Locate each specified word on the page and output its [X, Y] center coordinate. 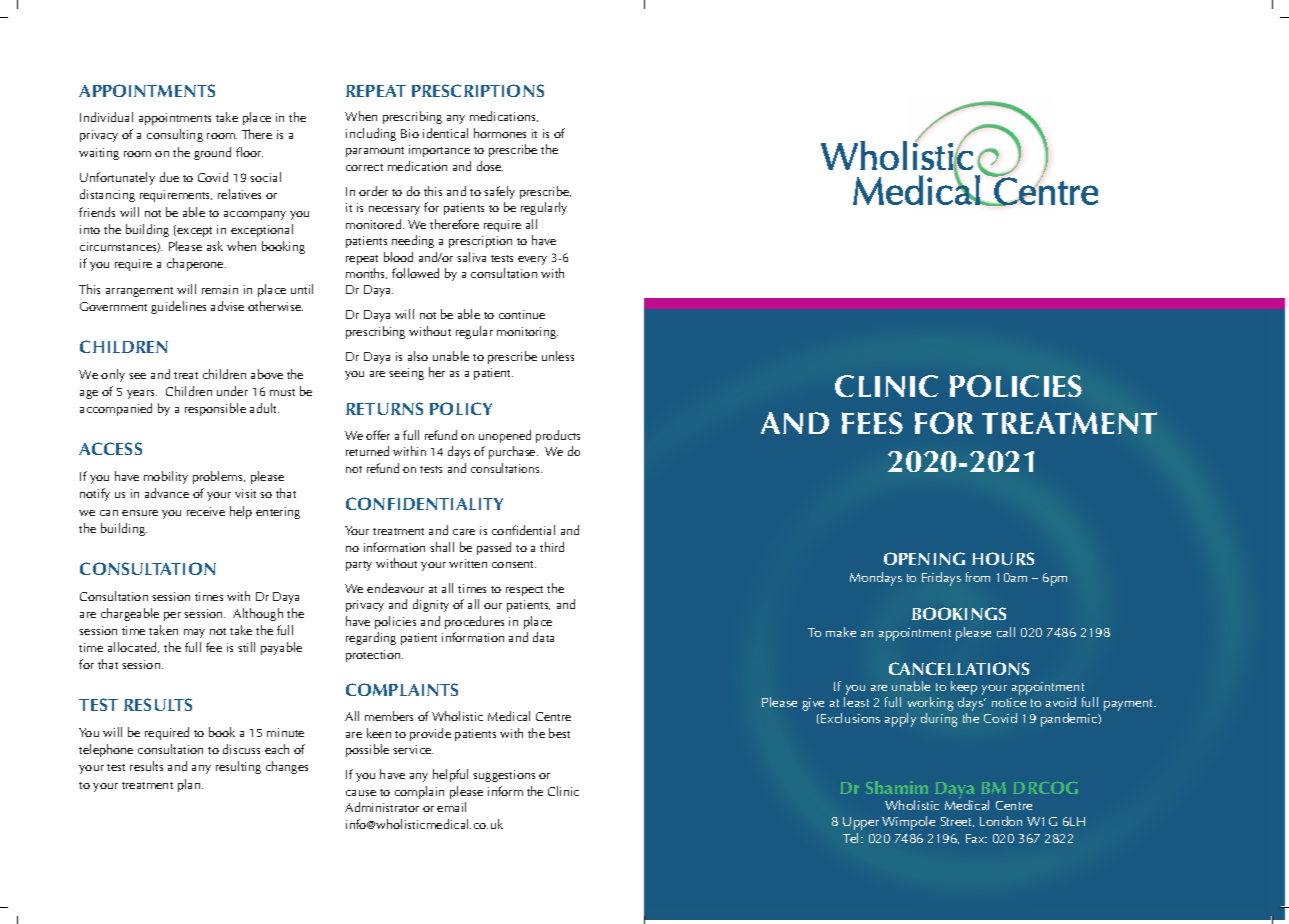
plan [190, 785]
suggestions [504, 776]
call [1006, 632]
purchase [513, 452]
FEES [872, 423]
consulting [175, 135]
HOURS [1003, 558]
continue [522, 314]
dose [490, 166]
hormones [500, 133]
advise [227, 306]
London [1001, 821]
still [246, 647]
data [543, 637]
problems [219, 477]
